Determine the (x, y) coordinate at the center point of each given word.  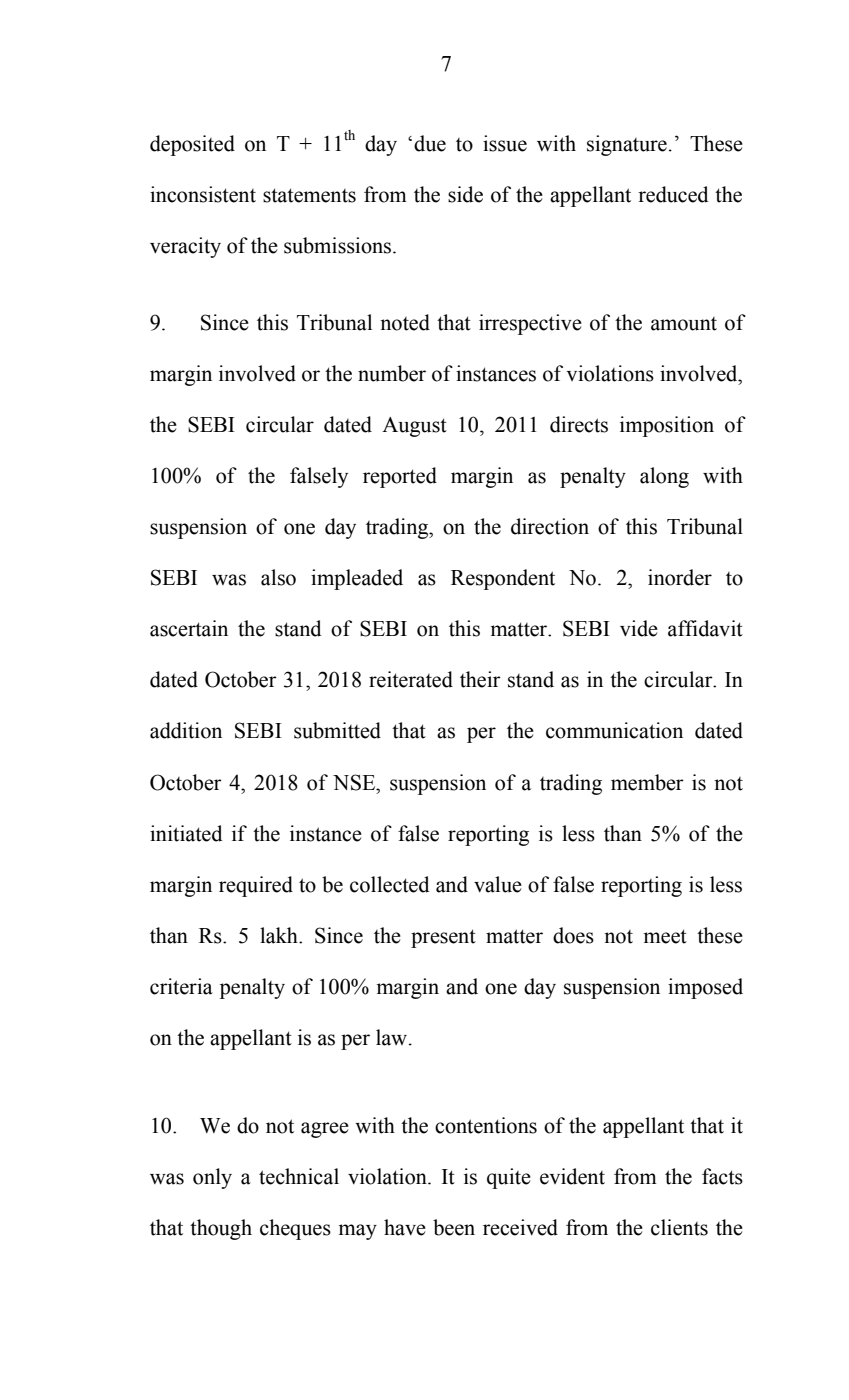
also (278, 577)
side (465, 194)
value (498, 884)
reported (400, 477)
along (664, 477)
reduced (673, 194)
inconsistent (203, 194)
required (256, 886)
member (647, 782)
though (221, 1229)
